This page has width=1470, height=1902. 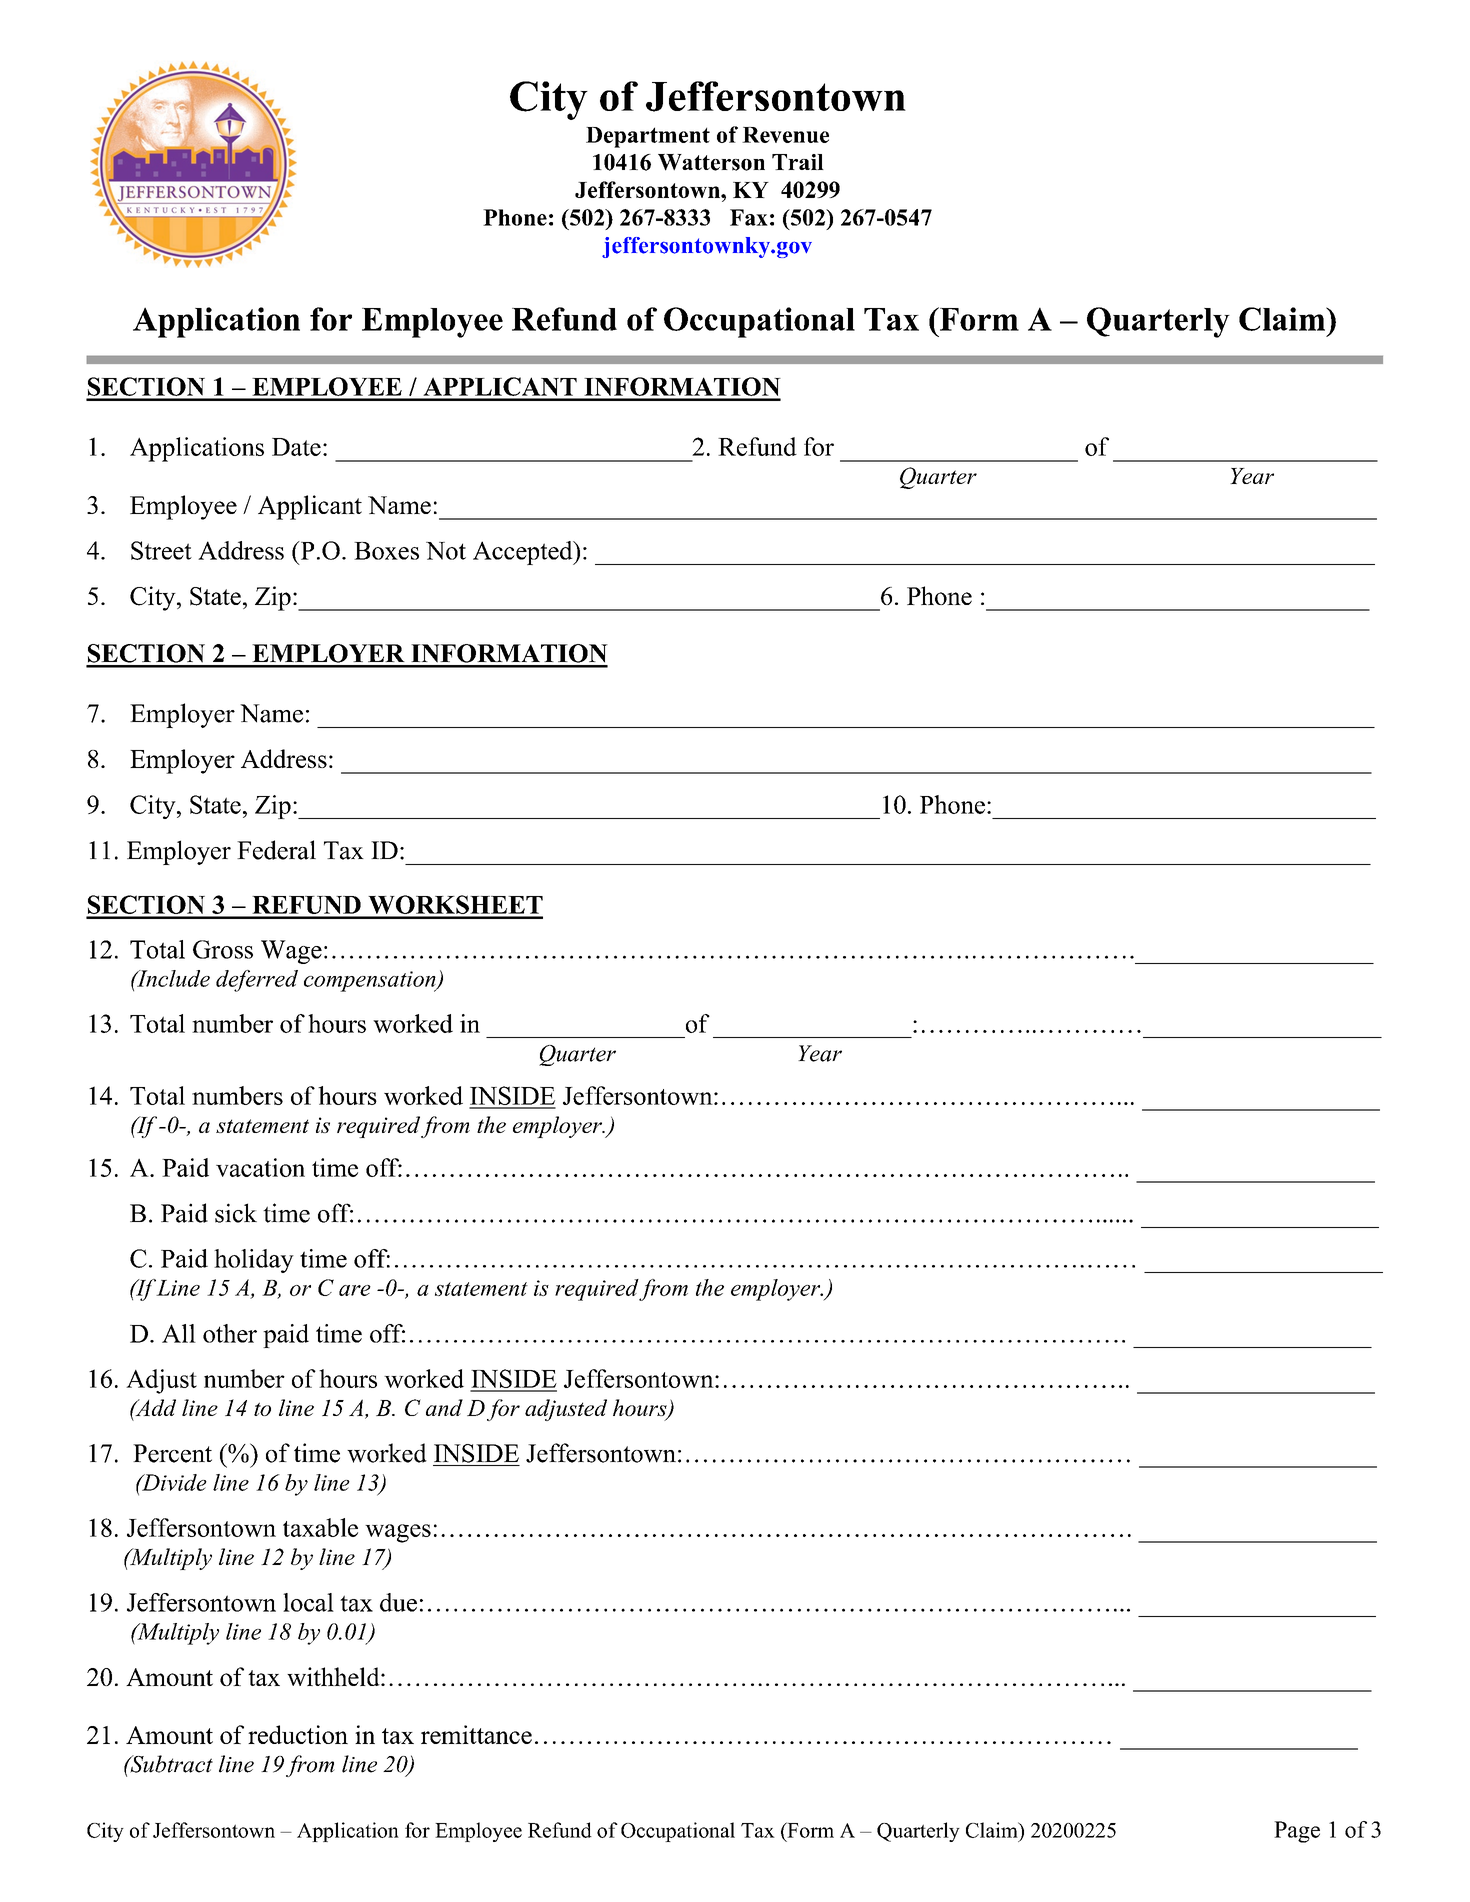 I want to click on Accepted, so click(x=524, y=553).
